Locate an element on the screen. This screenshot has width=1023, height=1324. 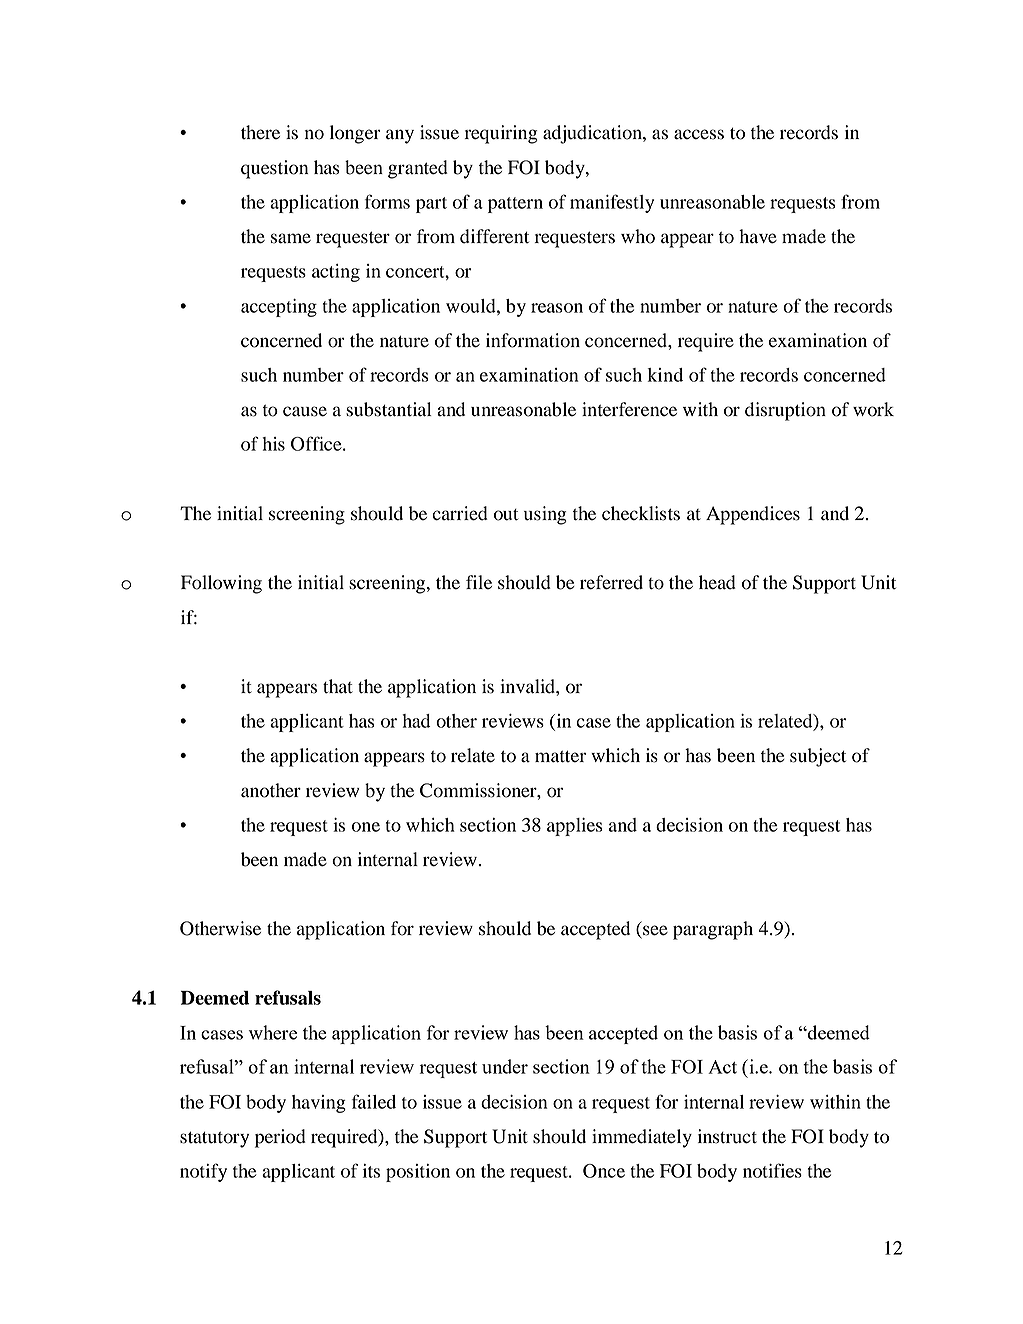
applies is located at coordinates (574, 827).
